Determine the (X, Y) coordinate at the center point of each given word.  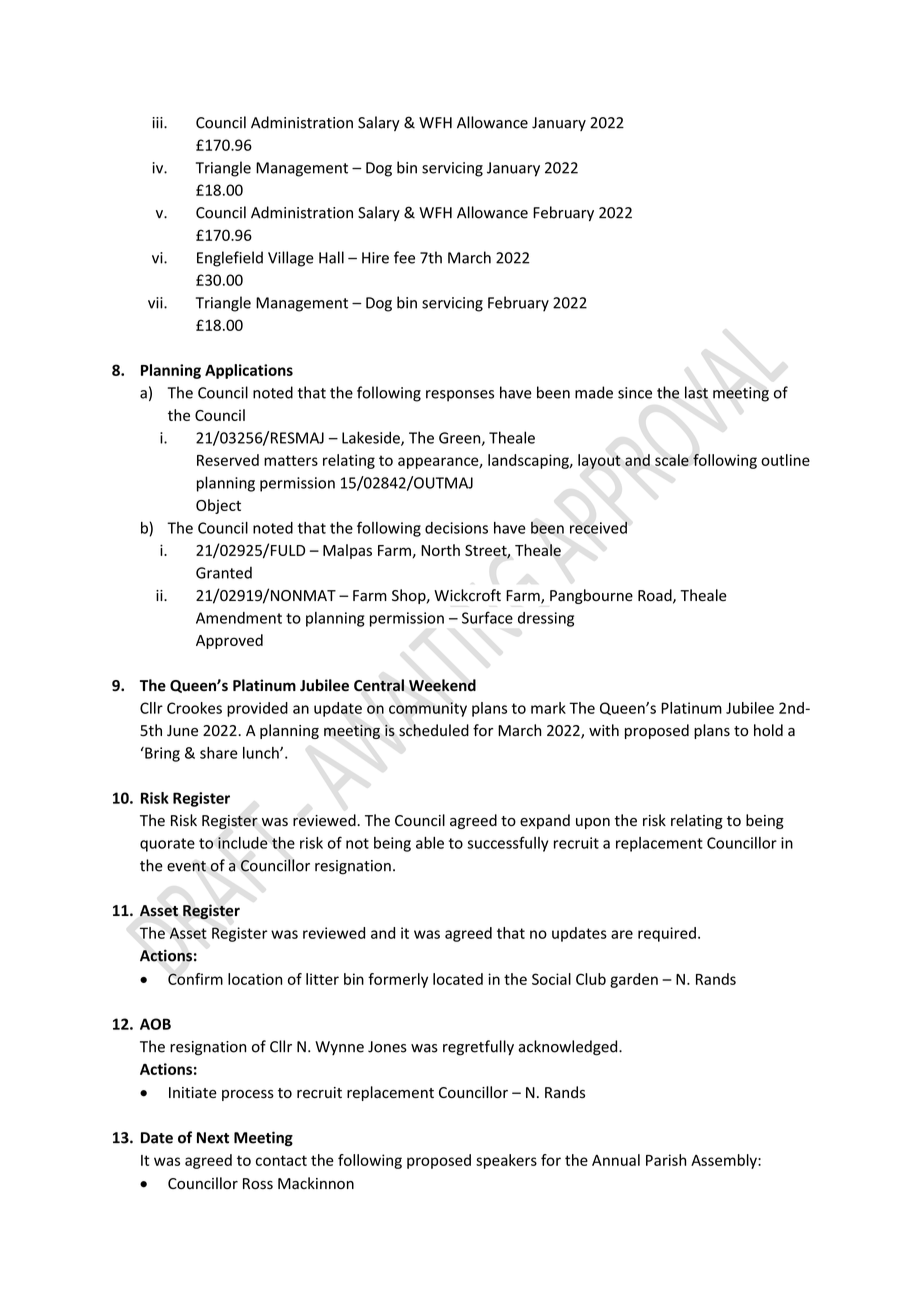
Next (213, 1138)
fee (404, 257)
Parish (666, 1160)
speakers (506, 1161)
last (696, 392)
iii (158, 122)
